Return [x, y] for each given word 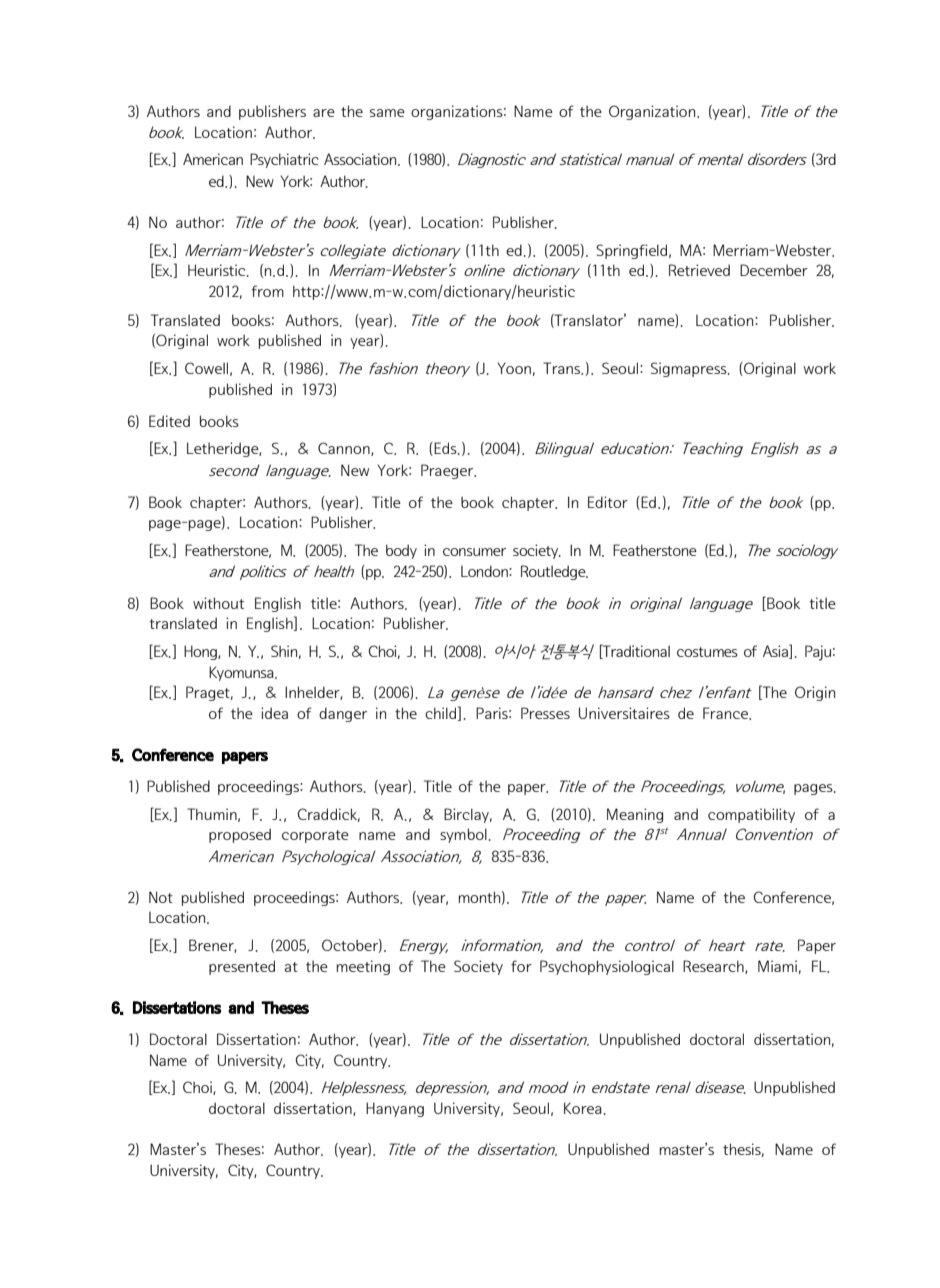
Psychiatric [284, 160]
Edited [169, 421]
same [387, 113]
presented [242, 967]
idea [274, 713]
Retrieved [699, 270]
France [726, 713]
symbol [463, 835]
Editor [608, 502]
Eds [445, 449]
